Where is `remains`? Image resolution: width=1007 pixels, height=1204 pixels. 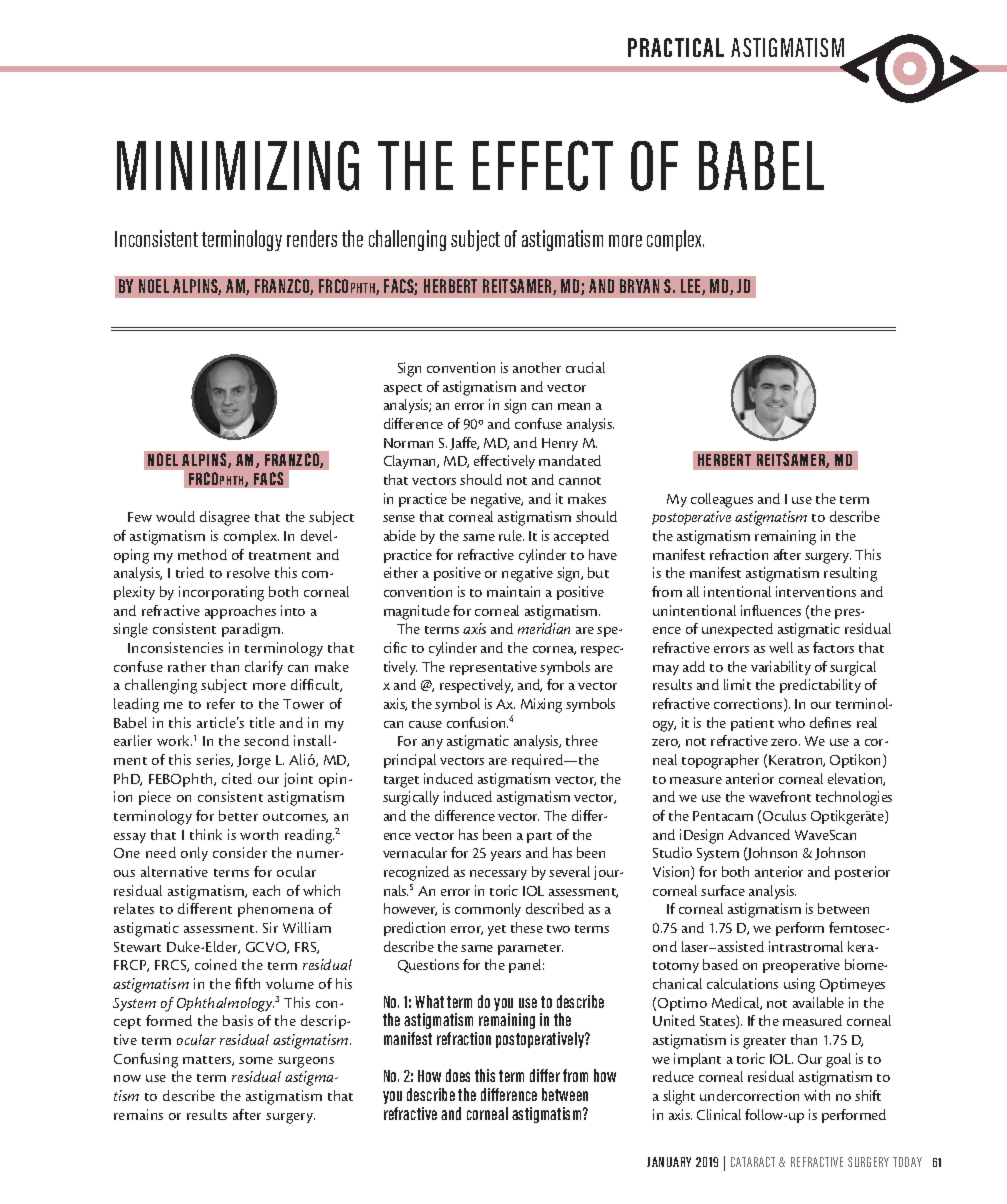 remains is located at coordinates (138, 1114).
